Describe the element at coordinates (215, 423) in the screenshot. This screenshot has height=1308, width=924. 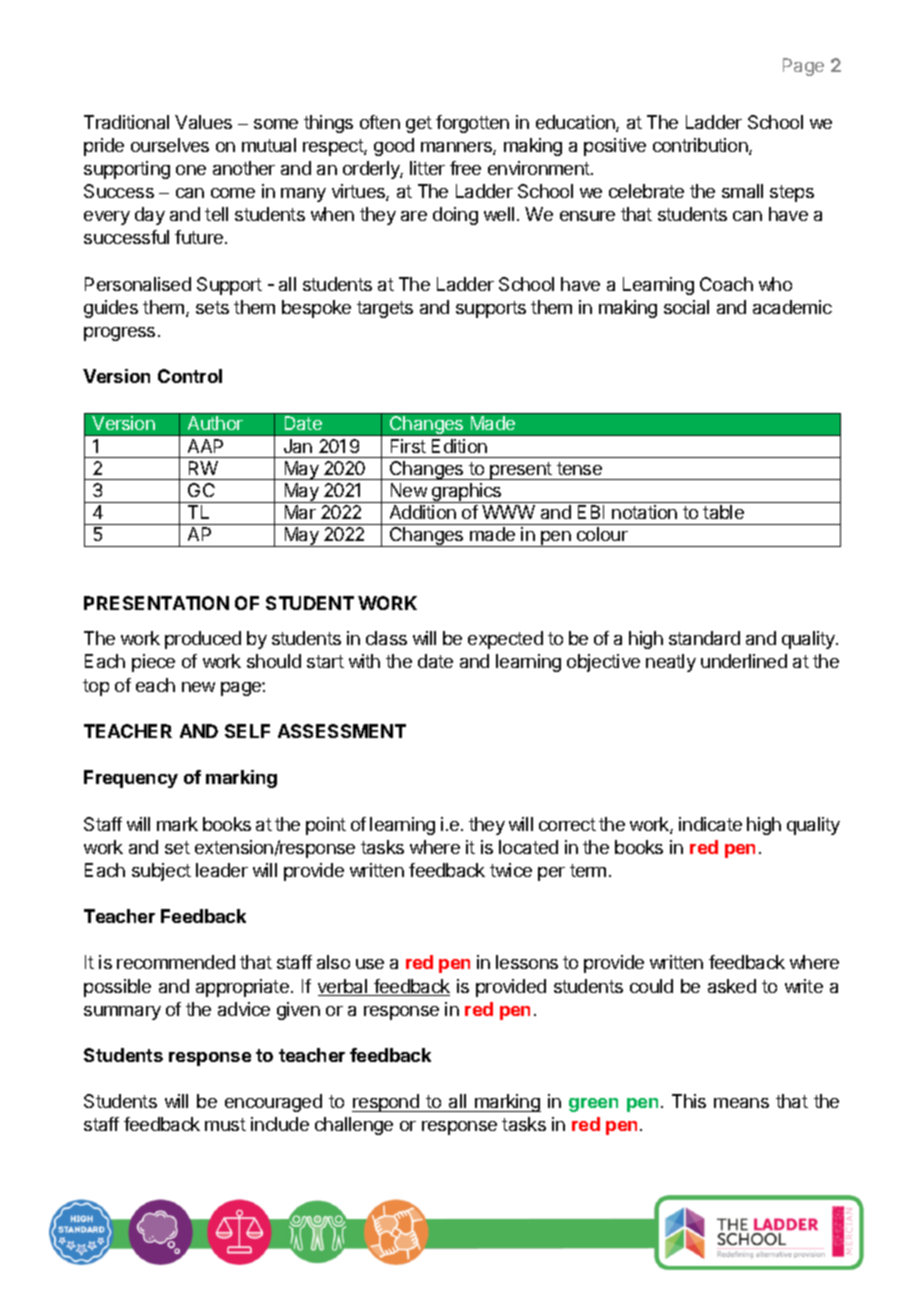
I see `Author` at that location.
